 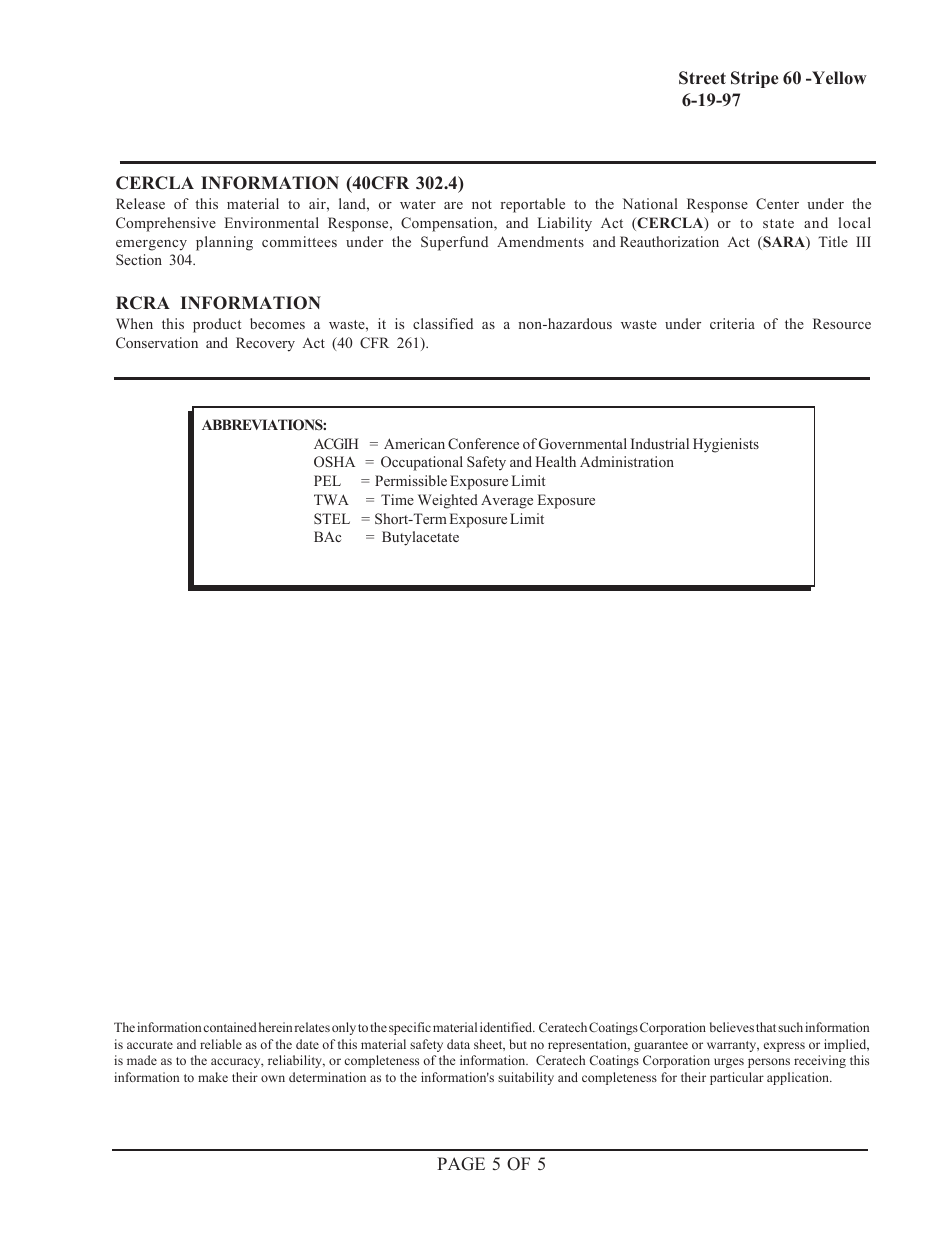 I want to click on that, so click(x=766, y=1027).
